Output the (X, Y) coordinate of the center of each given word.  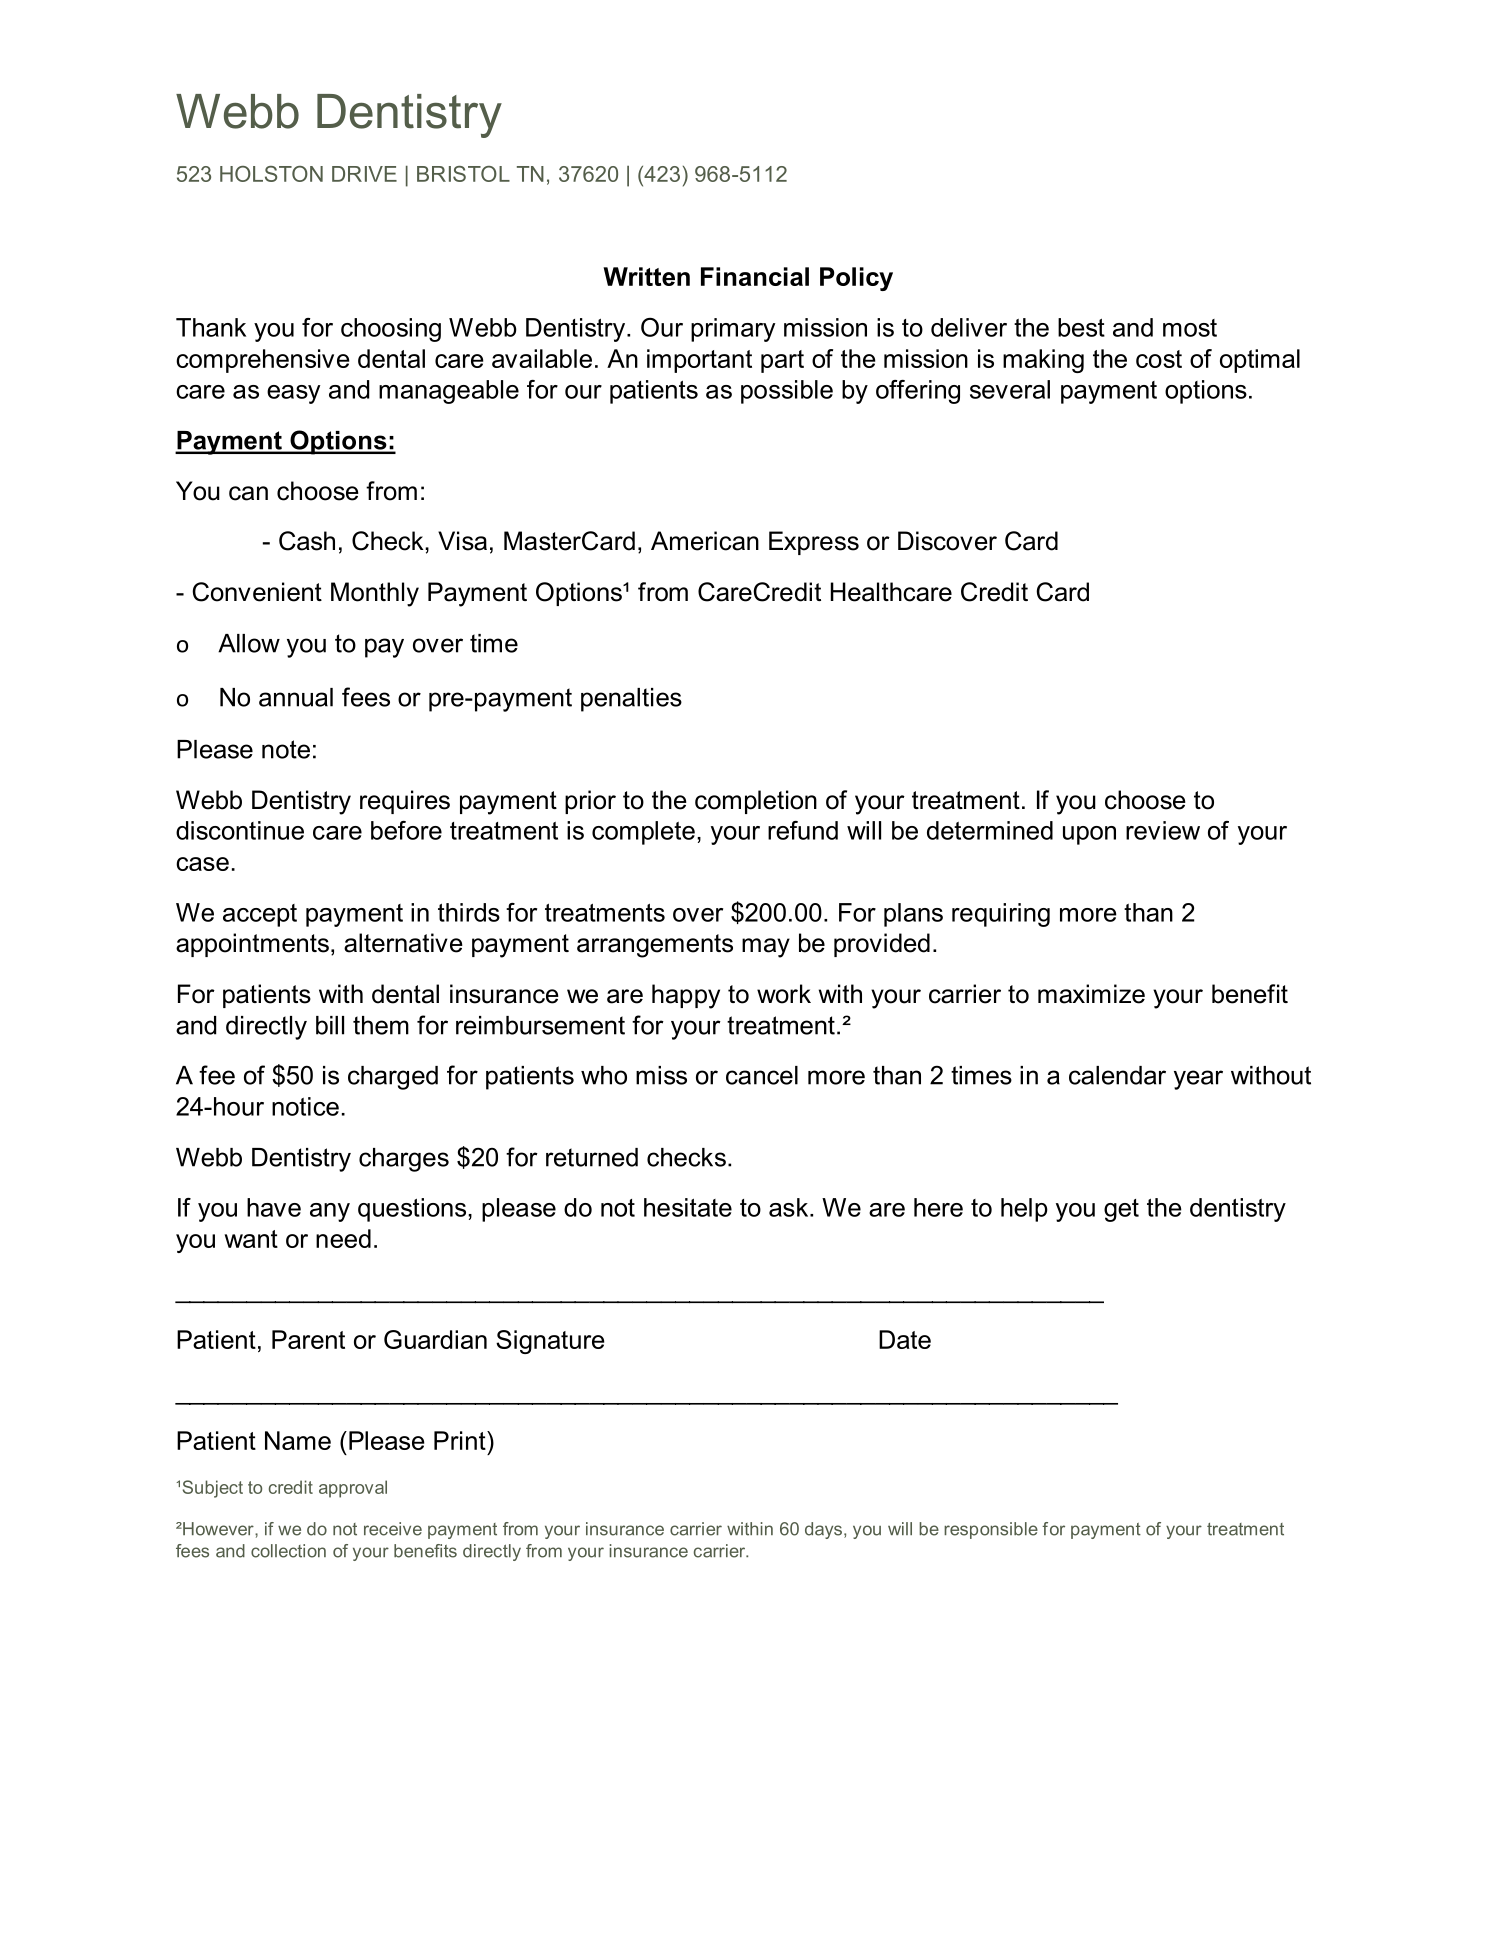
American (705, 541)
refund (803, 830)
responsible (991, 1530)
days (823, 1530)
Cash (307, 541)
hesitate (688, 1207)
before (406, 830)
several (1010, 389)
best (1081, 327)
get (1121, 1210)
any (330, 1212)
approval (353, 1489)
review (1163, 830)
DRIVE (364, 174)
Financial (755, 276)
